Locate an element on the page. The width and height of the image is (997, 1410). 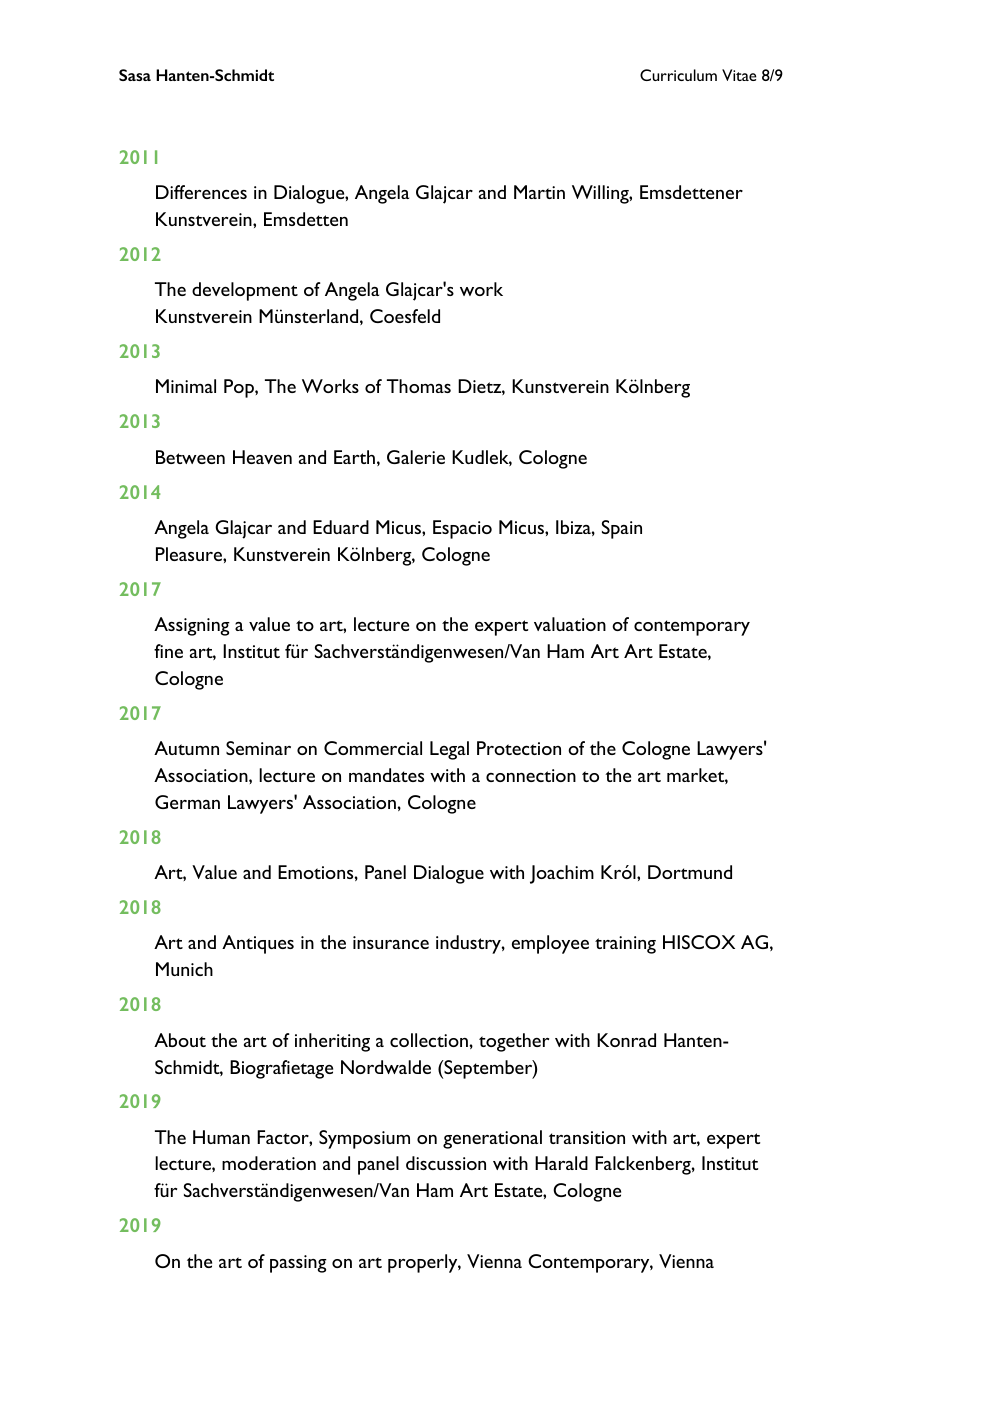
moderation is located at coordinates (269, 1163).
